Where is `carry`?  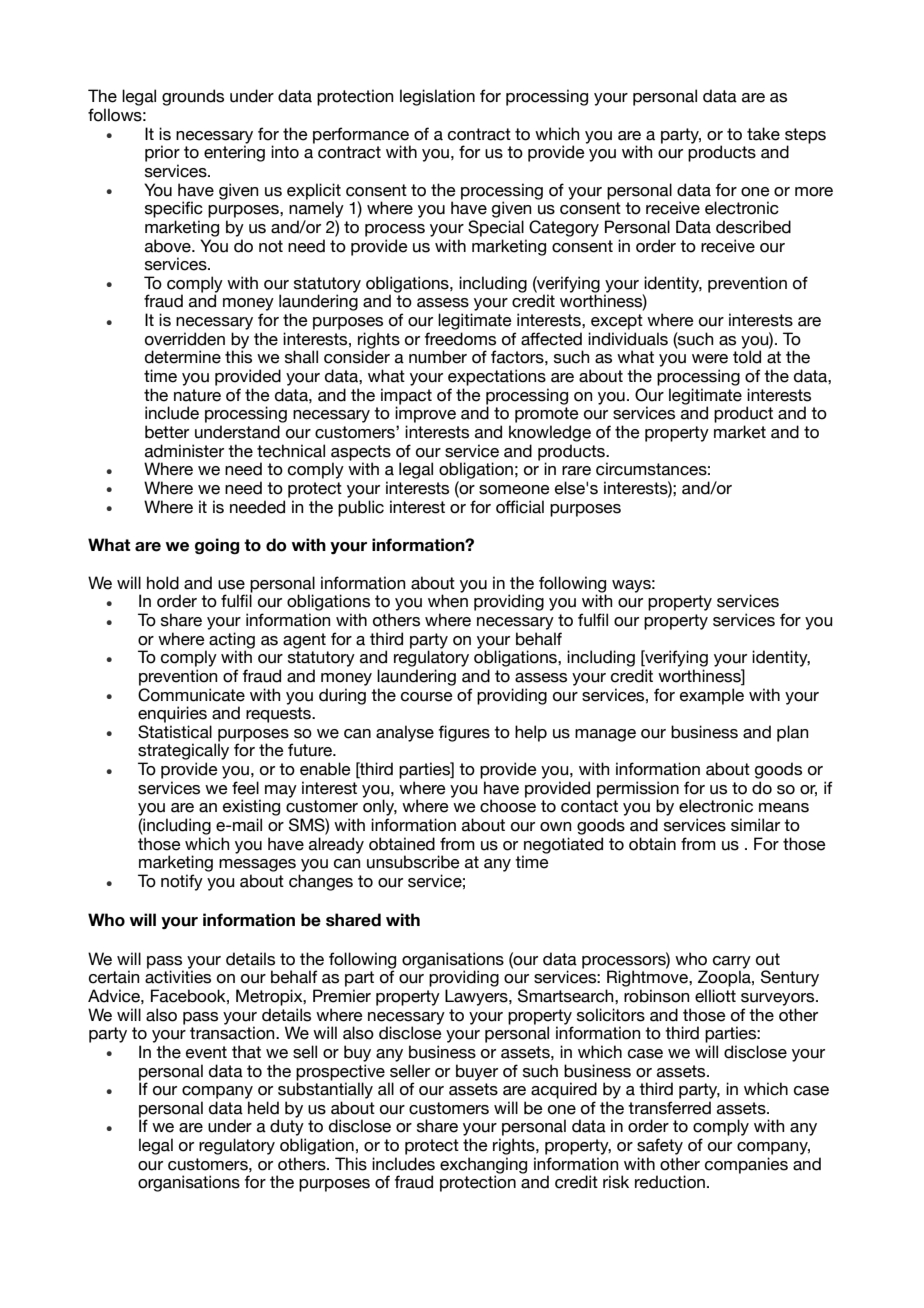 carry is located at coordinates (732, 963).
